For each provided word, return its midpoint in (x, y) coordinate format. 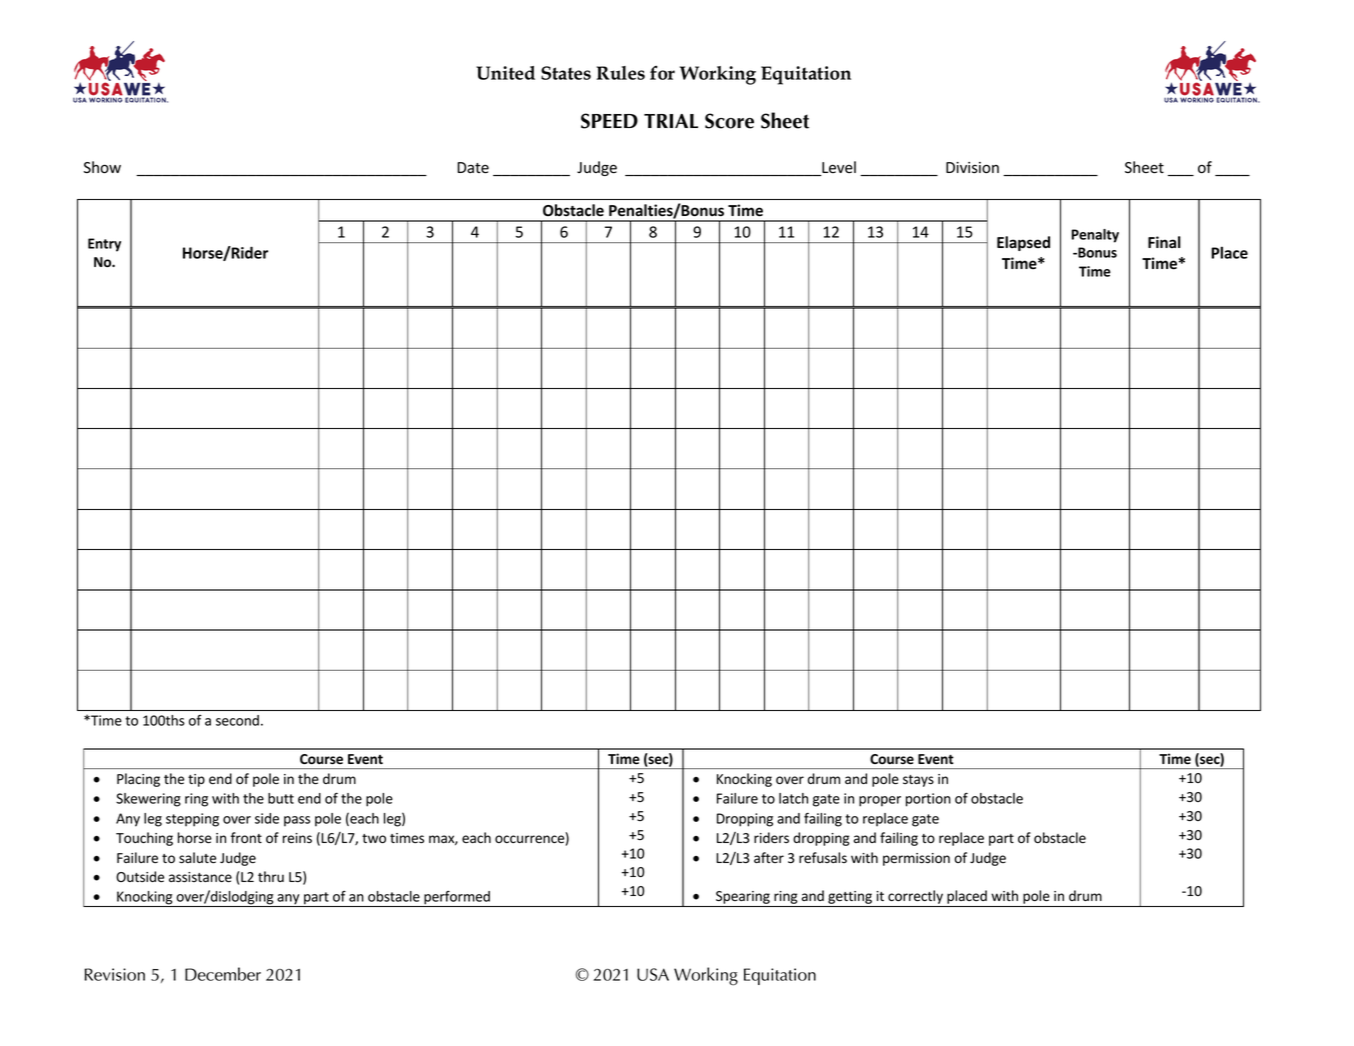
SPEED (609, 121)
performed (457, 899)
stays (918, 781)
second (237, 720)
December (223, 974)
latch (793, 798)
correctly (915, 897)
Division (972, 168)
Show (102, 167)
